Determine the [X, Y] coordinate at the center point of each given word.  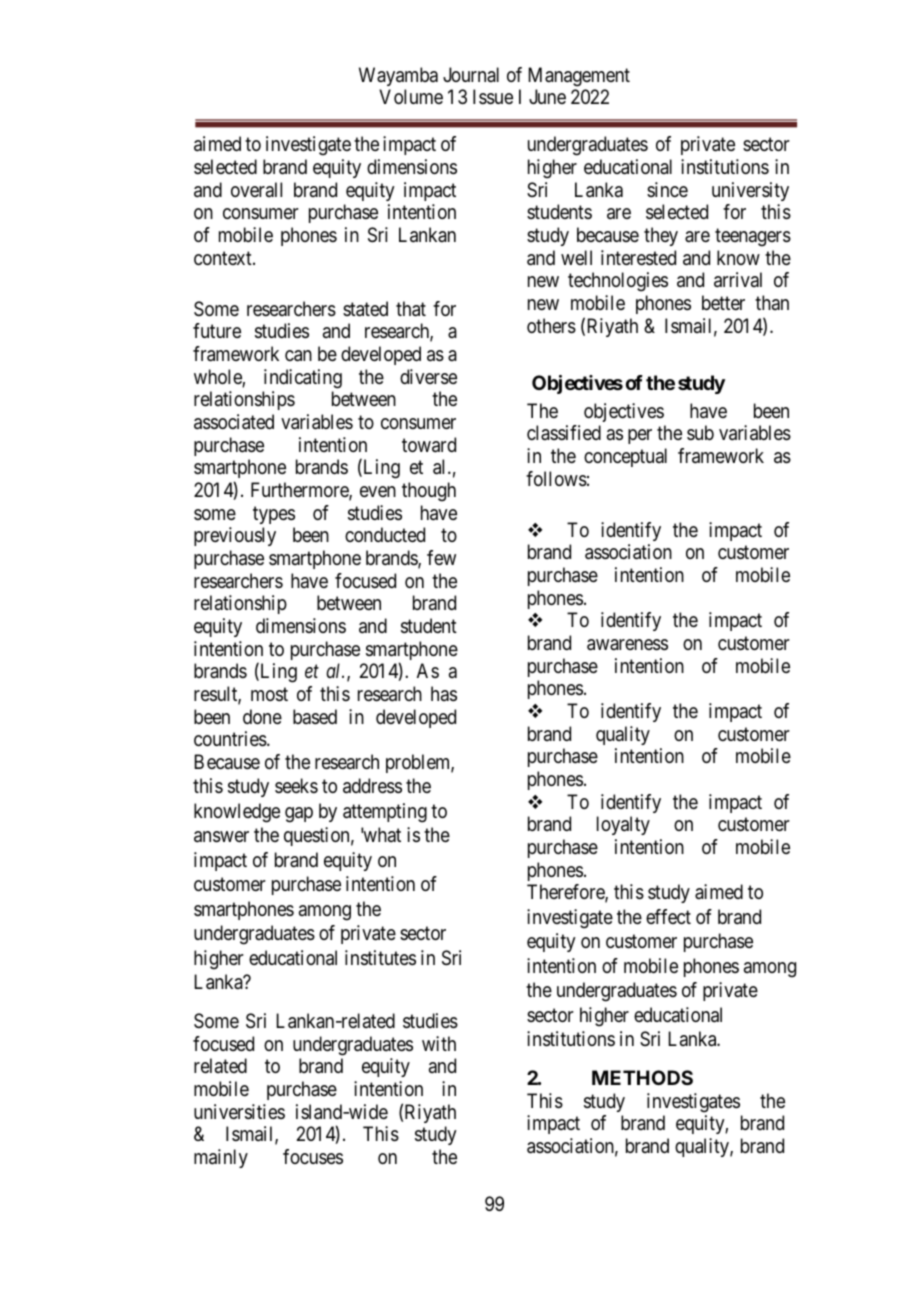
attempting [385, 813]
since [667, 189]
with [439, 1043]
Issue [493, 97]
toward [429, 445]
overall [256, 189]
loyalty [623, 825]
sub [700, 432]
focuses [313, 1157]
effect [668, 916]
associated [234, 422]
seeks [296, 786]
